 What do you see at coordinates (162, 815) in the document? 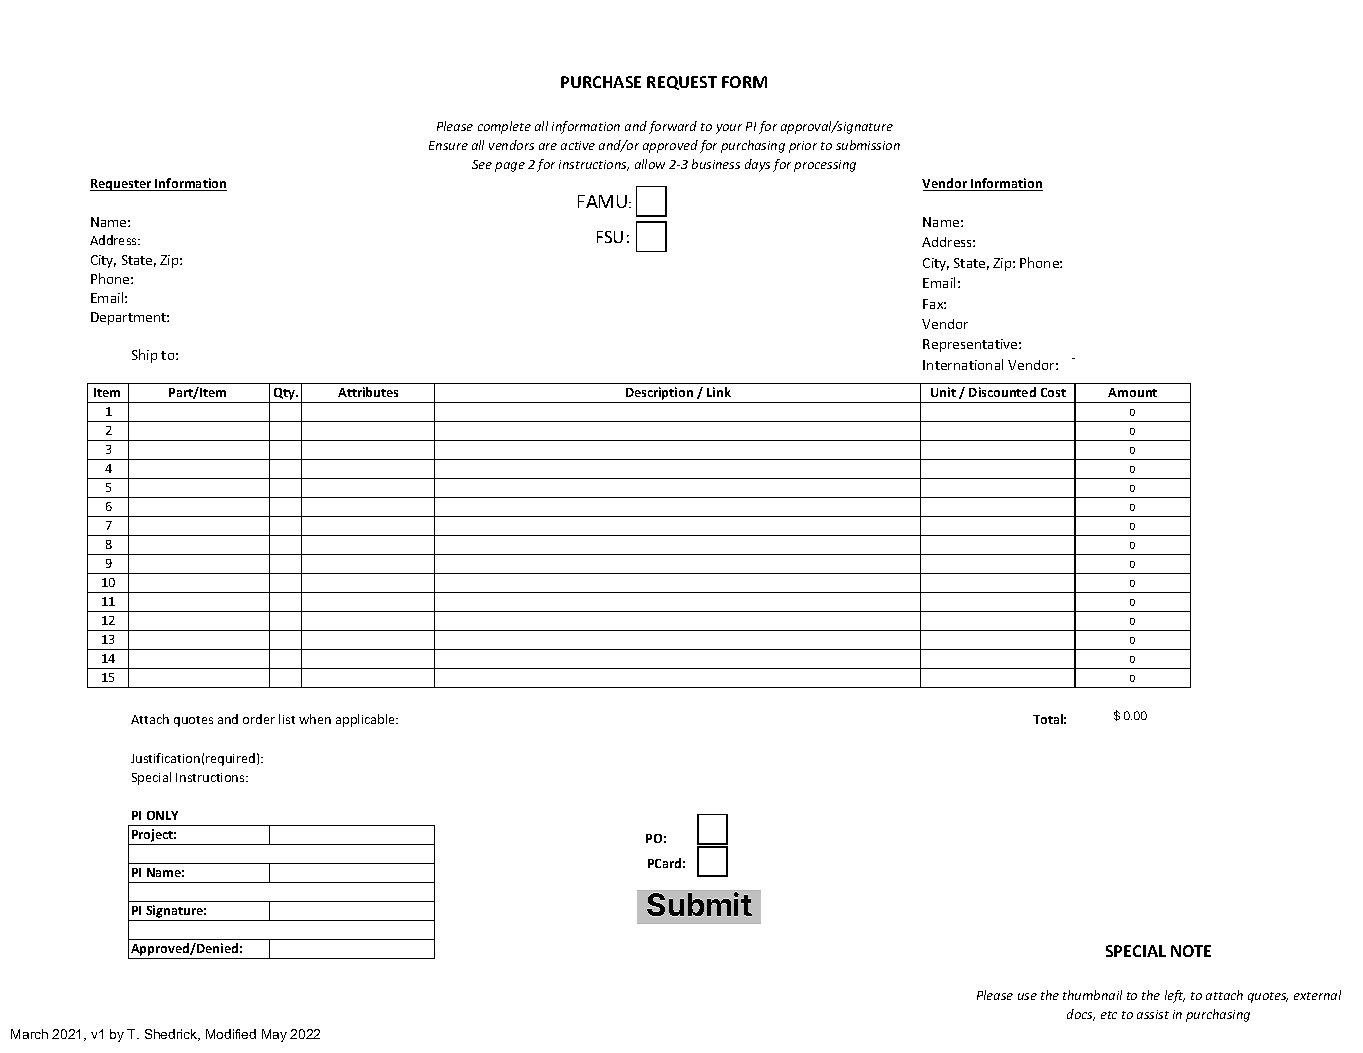
I see `ONLY` at bounding box center [162, 815].
